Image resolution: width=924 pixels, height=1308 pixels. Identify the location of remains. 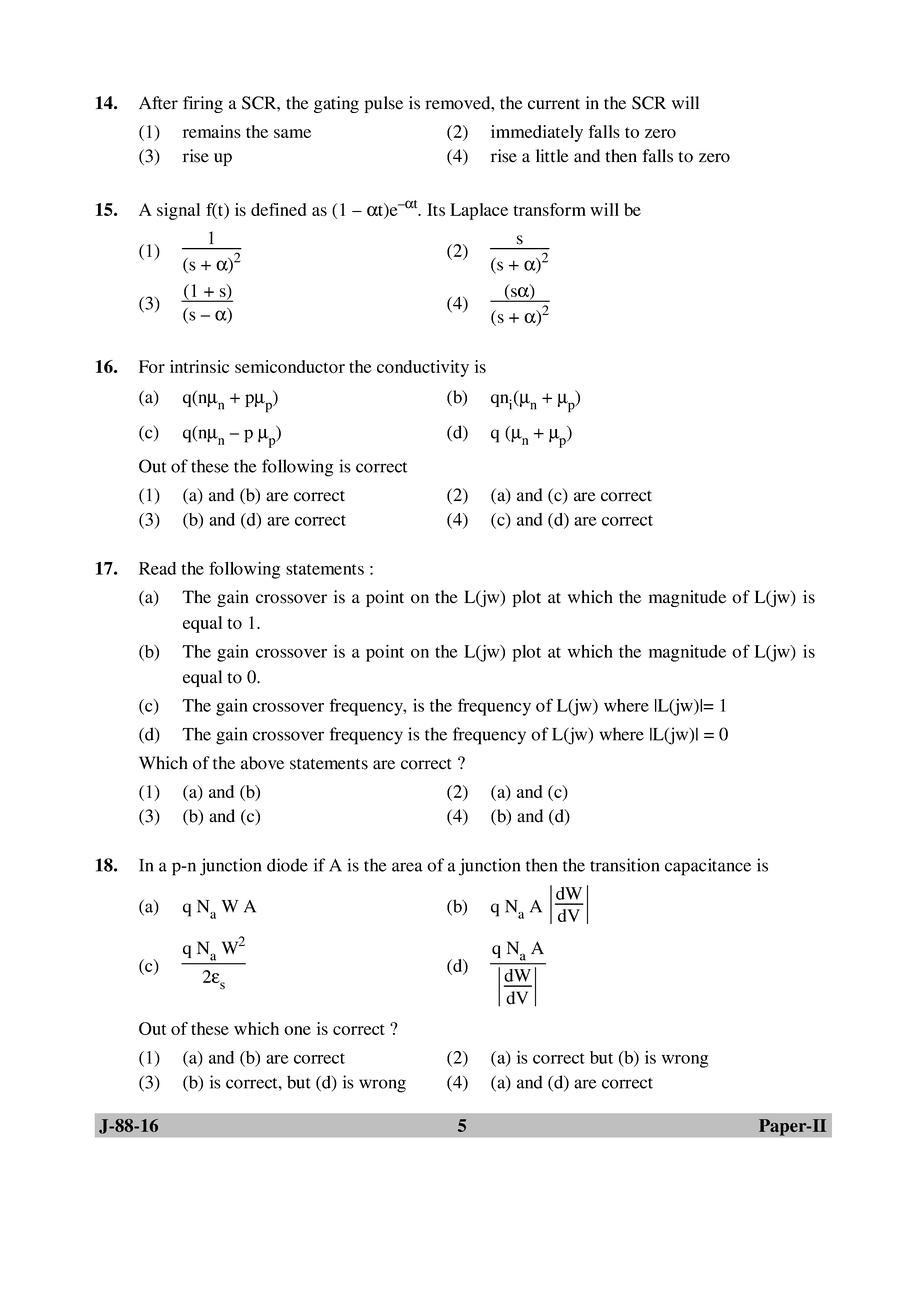
(212, 131).
